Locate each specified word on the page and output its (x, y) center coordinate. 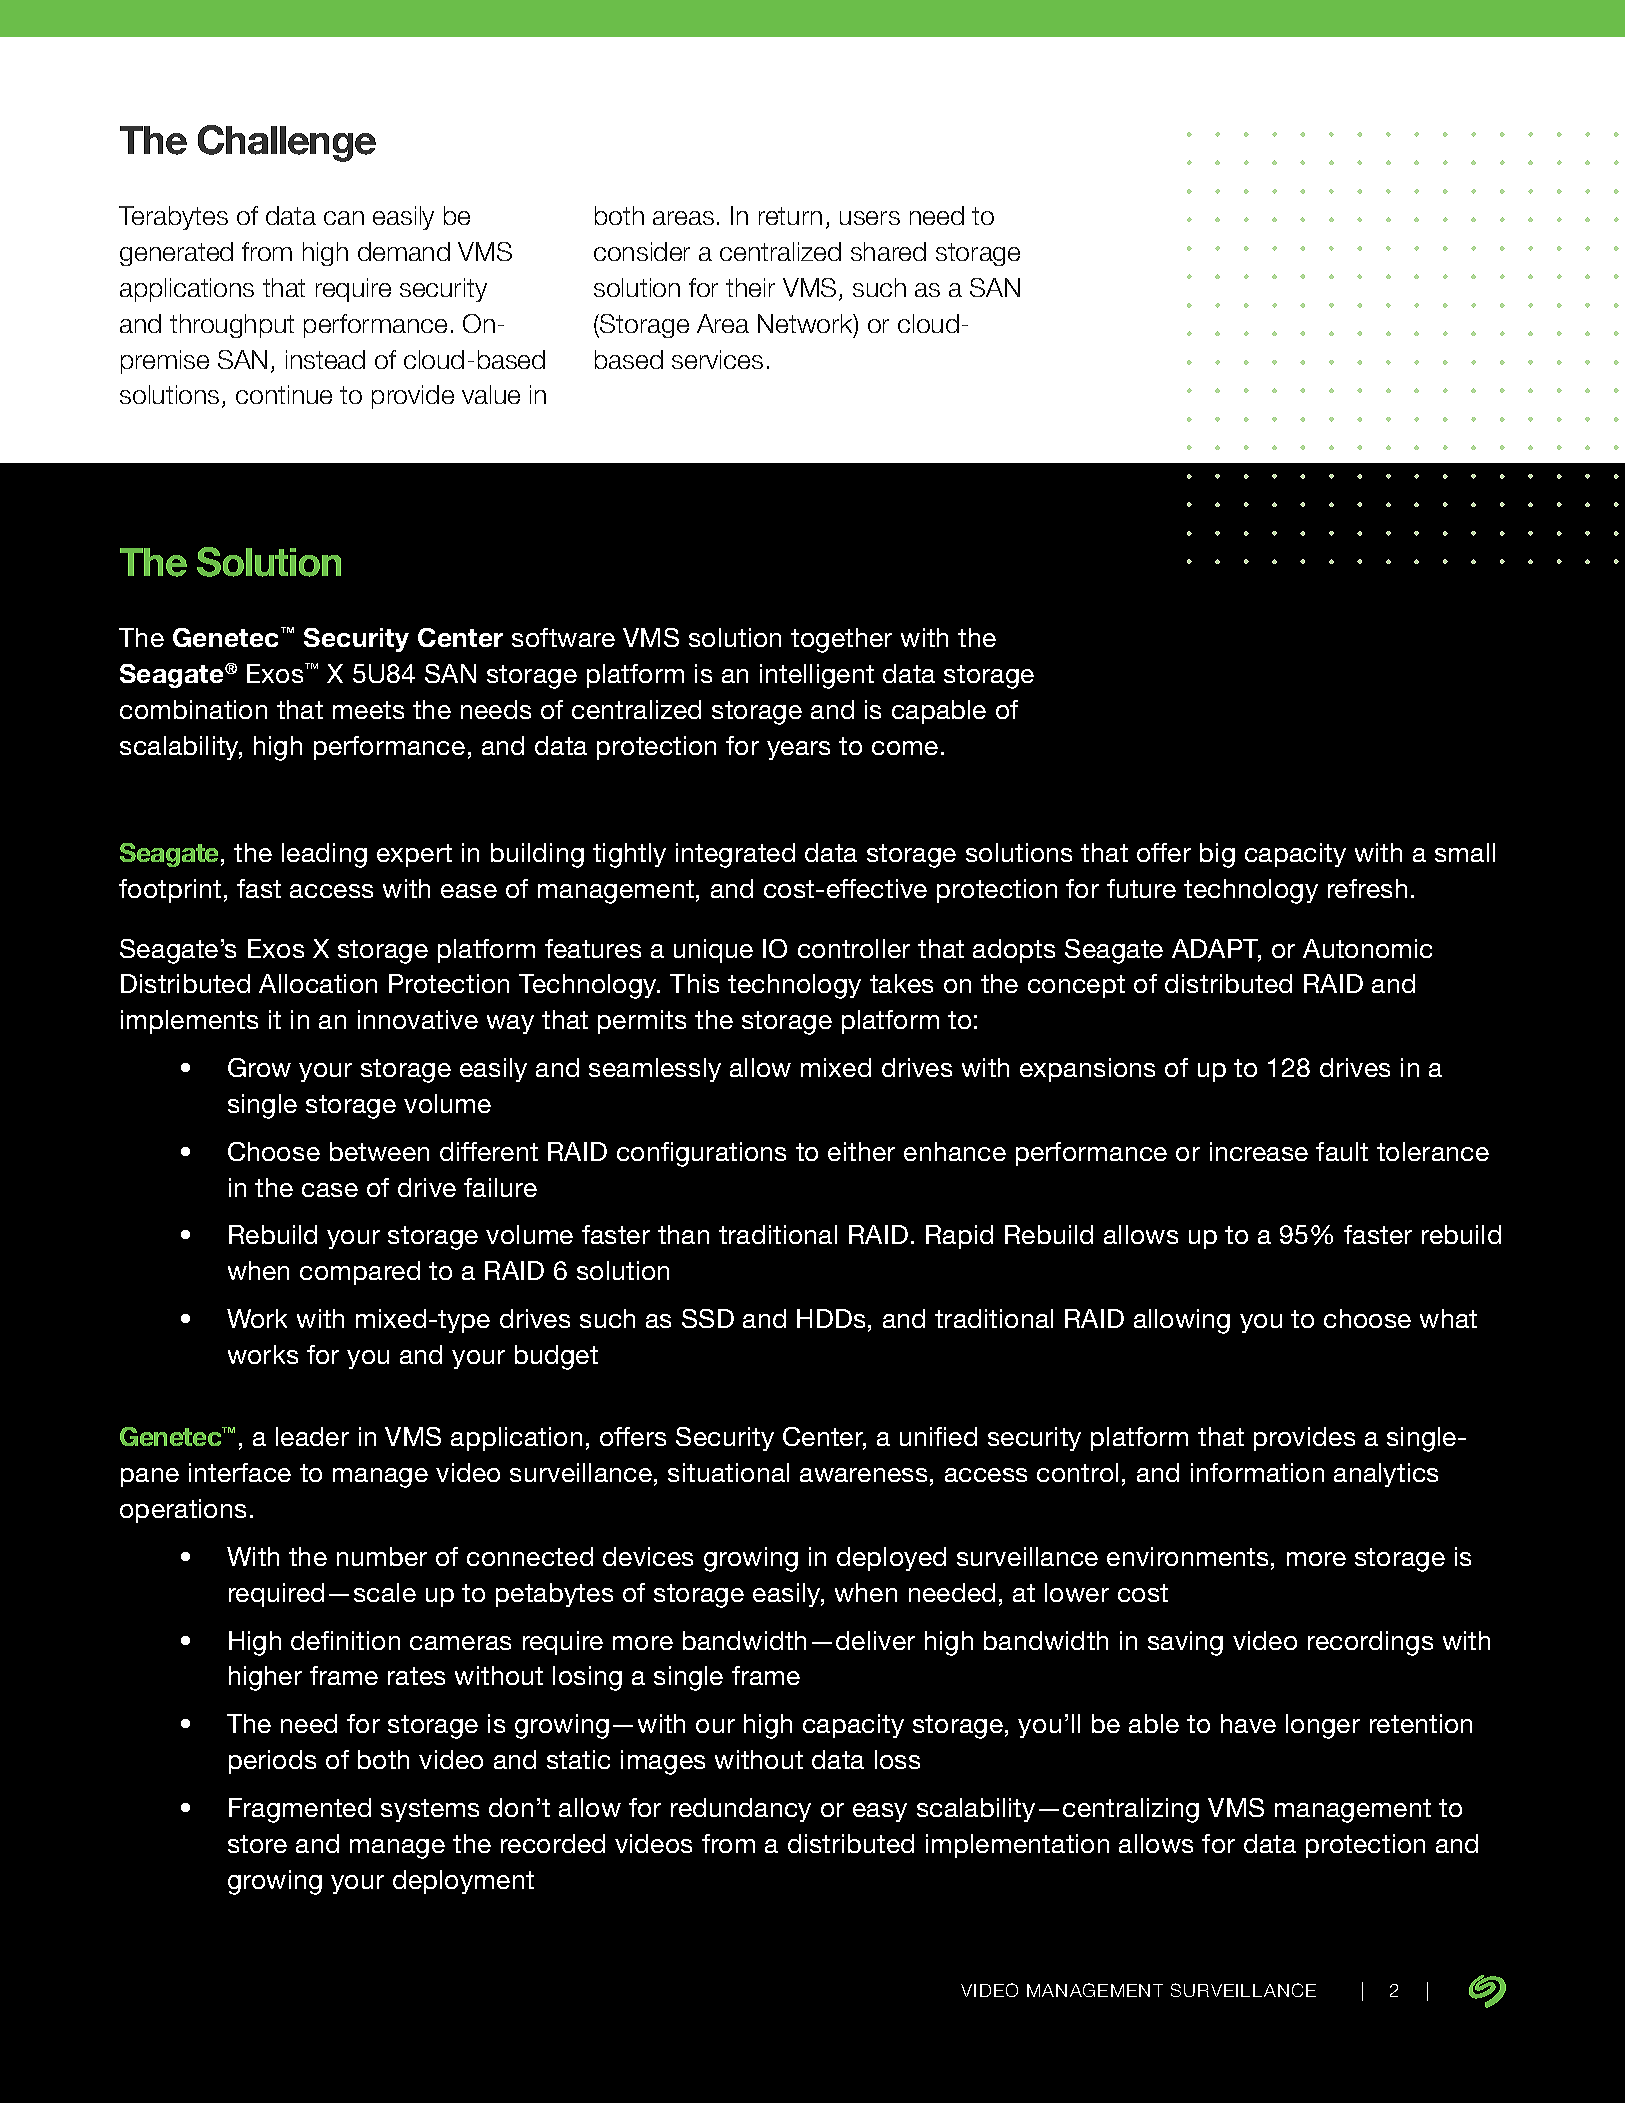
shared (888, 251)
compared (360, 1273)
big (1217, 855)
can (344, 218)
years (798, 750)
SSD (708, 1318)
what (1448, 1318)
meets (368, 710)
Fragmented (300, 1810)
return (790, 216)
